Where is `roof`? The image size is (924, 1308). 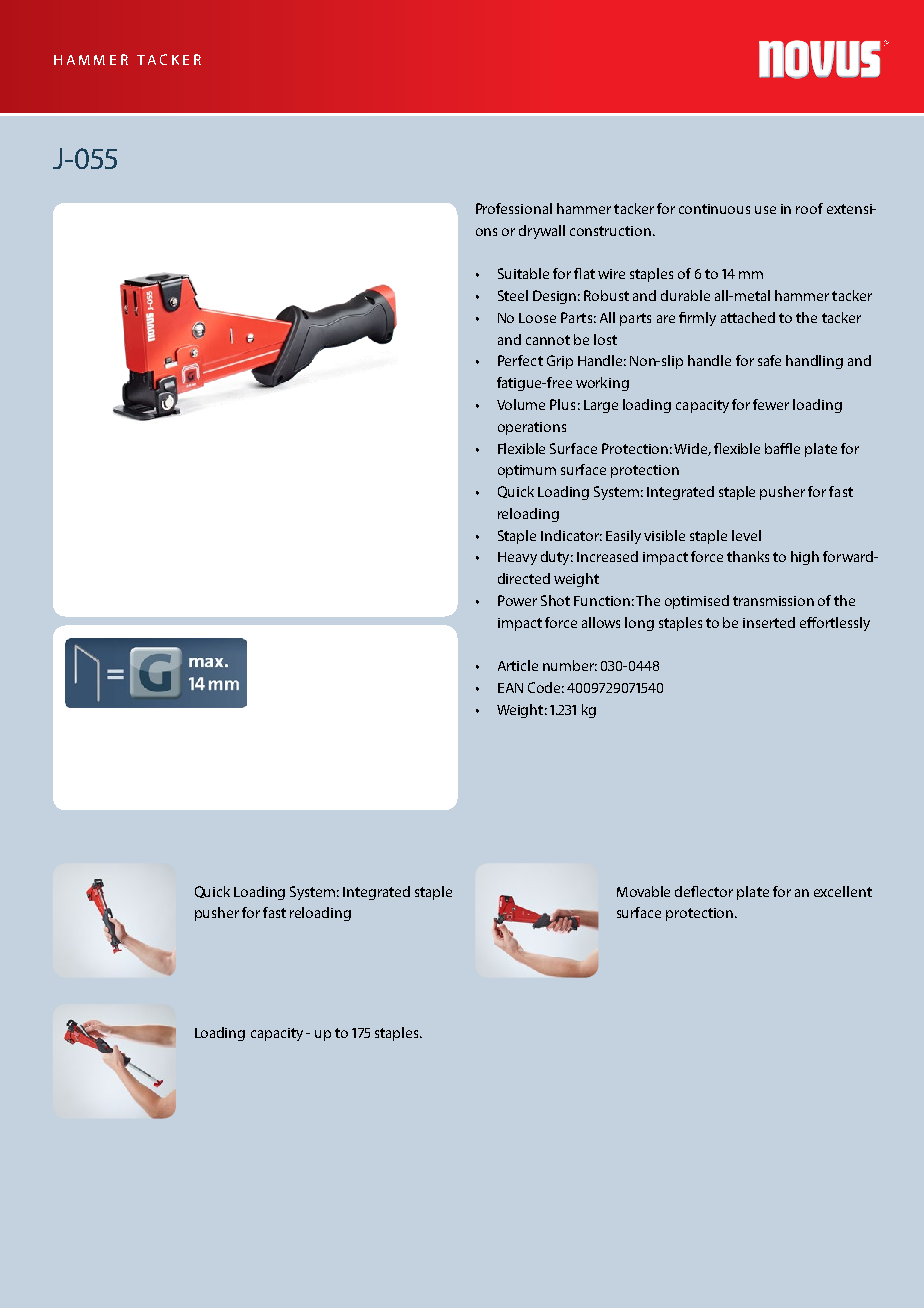 roof is located at coordinates (809, 208).
